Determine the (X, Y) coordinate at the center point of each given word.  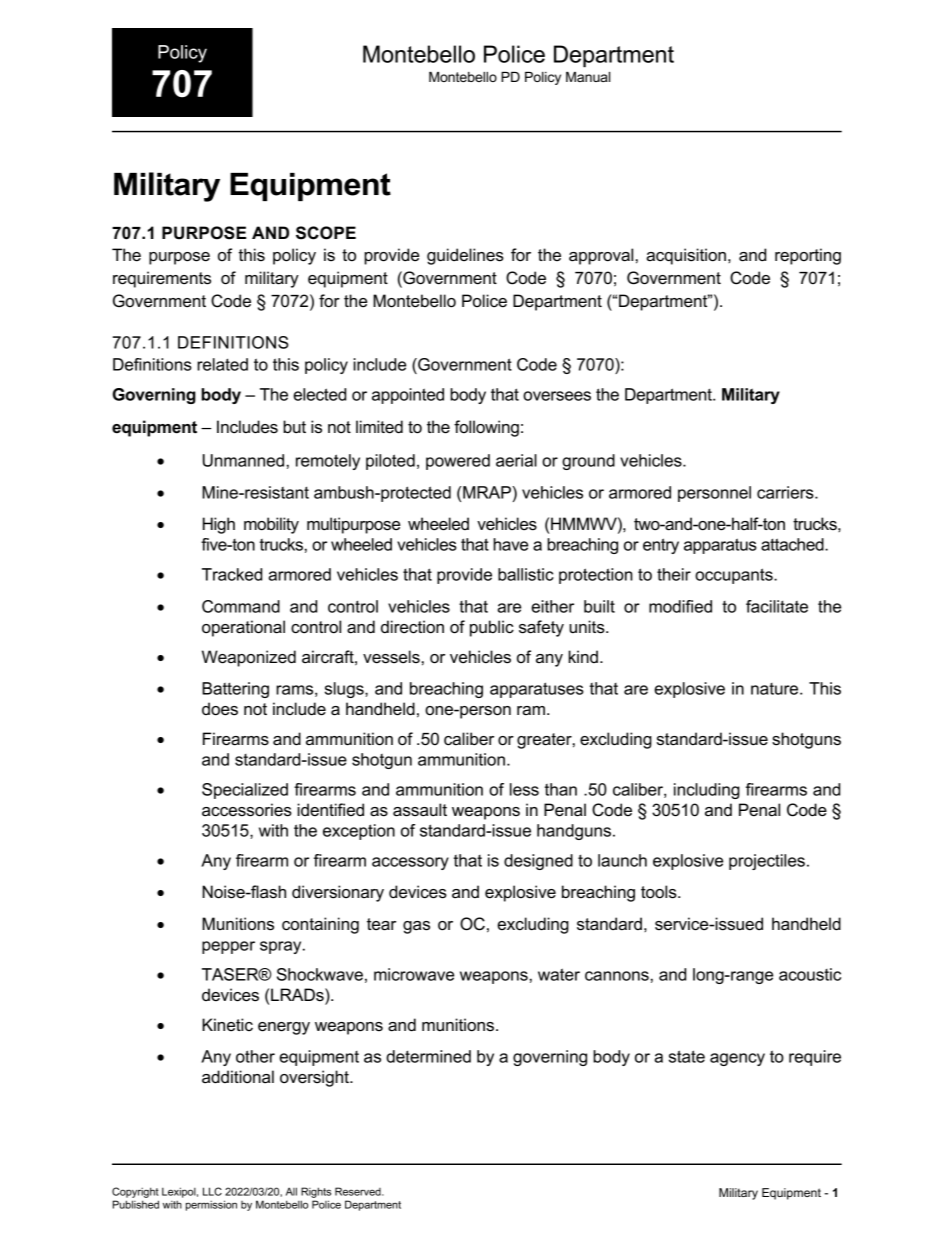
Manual (588, 77)
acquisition (686, 256)
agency (737, 1059)
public (492, 628)
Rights (316, 1192)
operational (243, 628)
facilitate (777, 606)
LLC (212, 1191)
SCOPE (326, 233)
